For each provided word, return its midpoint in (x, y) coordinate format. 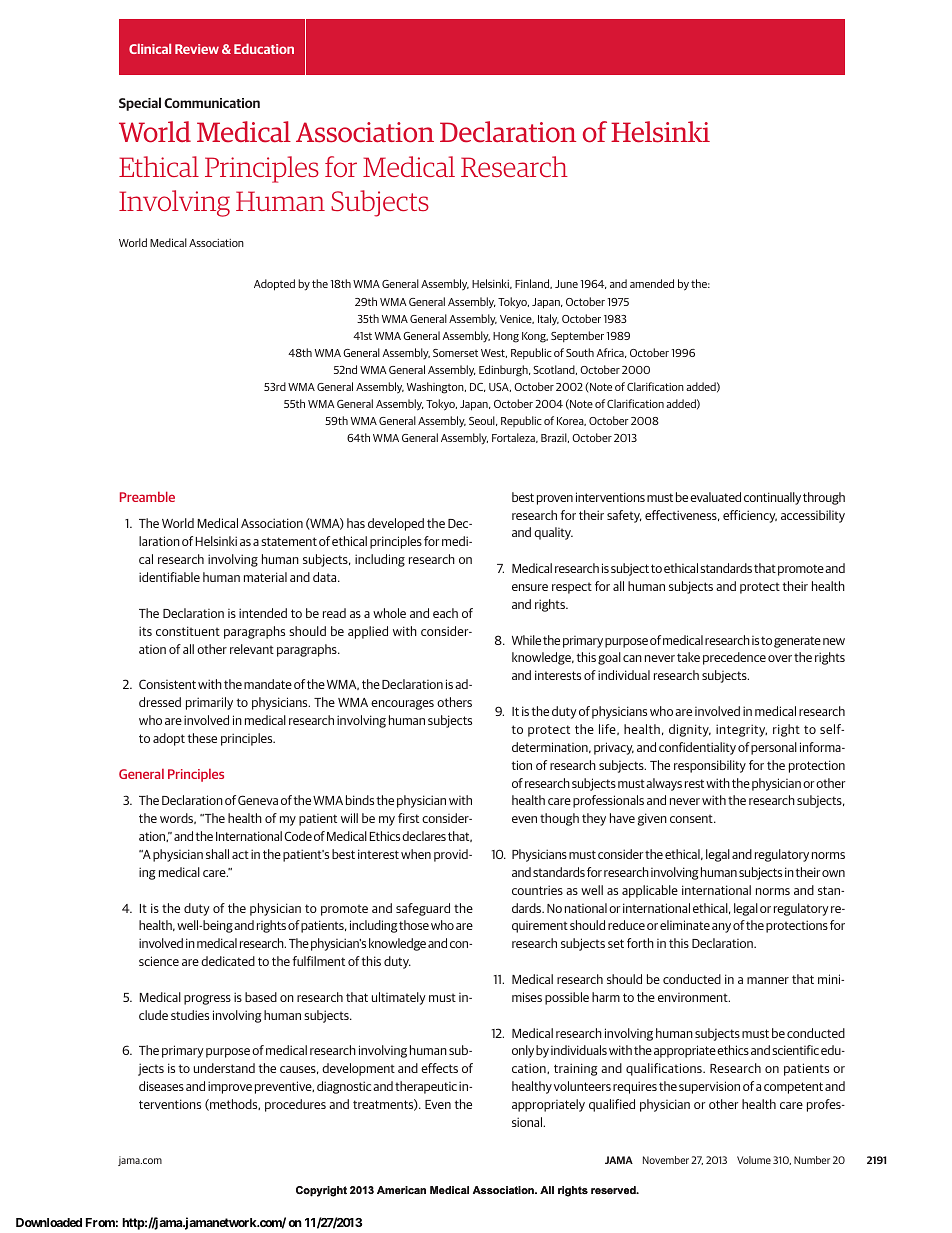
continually (772, 498)
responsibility (710, 766)
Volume (754, 1160)
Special (140, 104)
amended (652, 283)
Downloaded (49, 1222)
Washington (436, 388)
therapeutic (426, 1087)
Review (197, 49)
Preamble (147, 496)
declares (424, 836)
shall (217, 854)
